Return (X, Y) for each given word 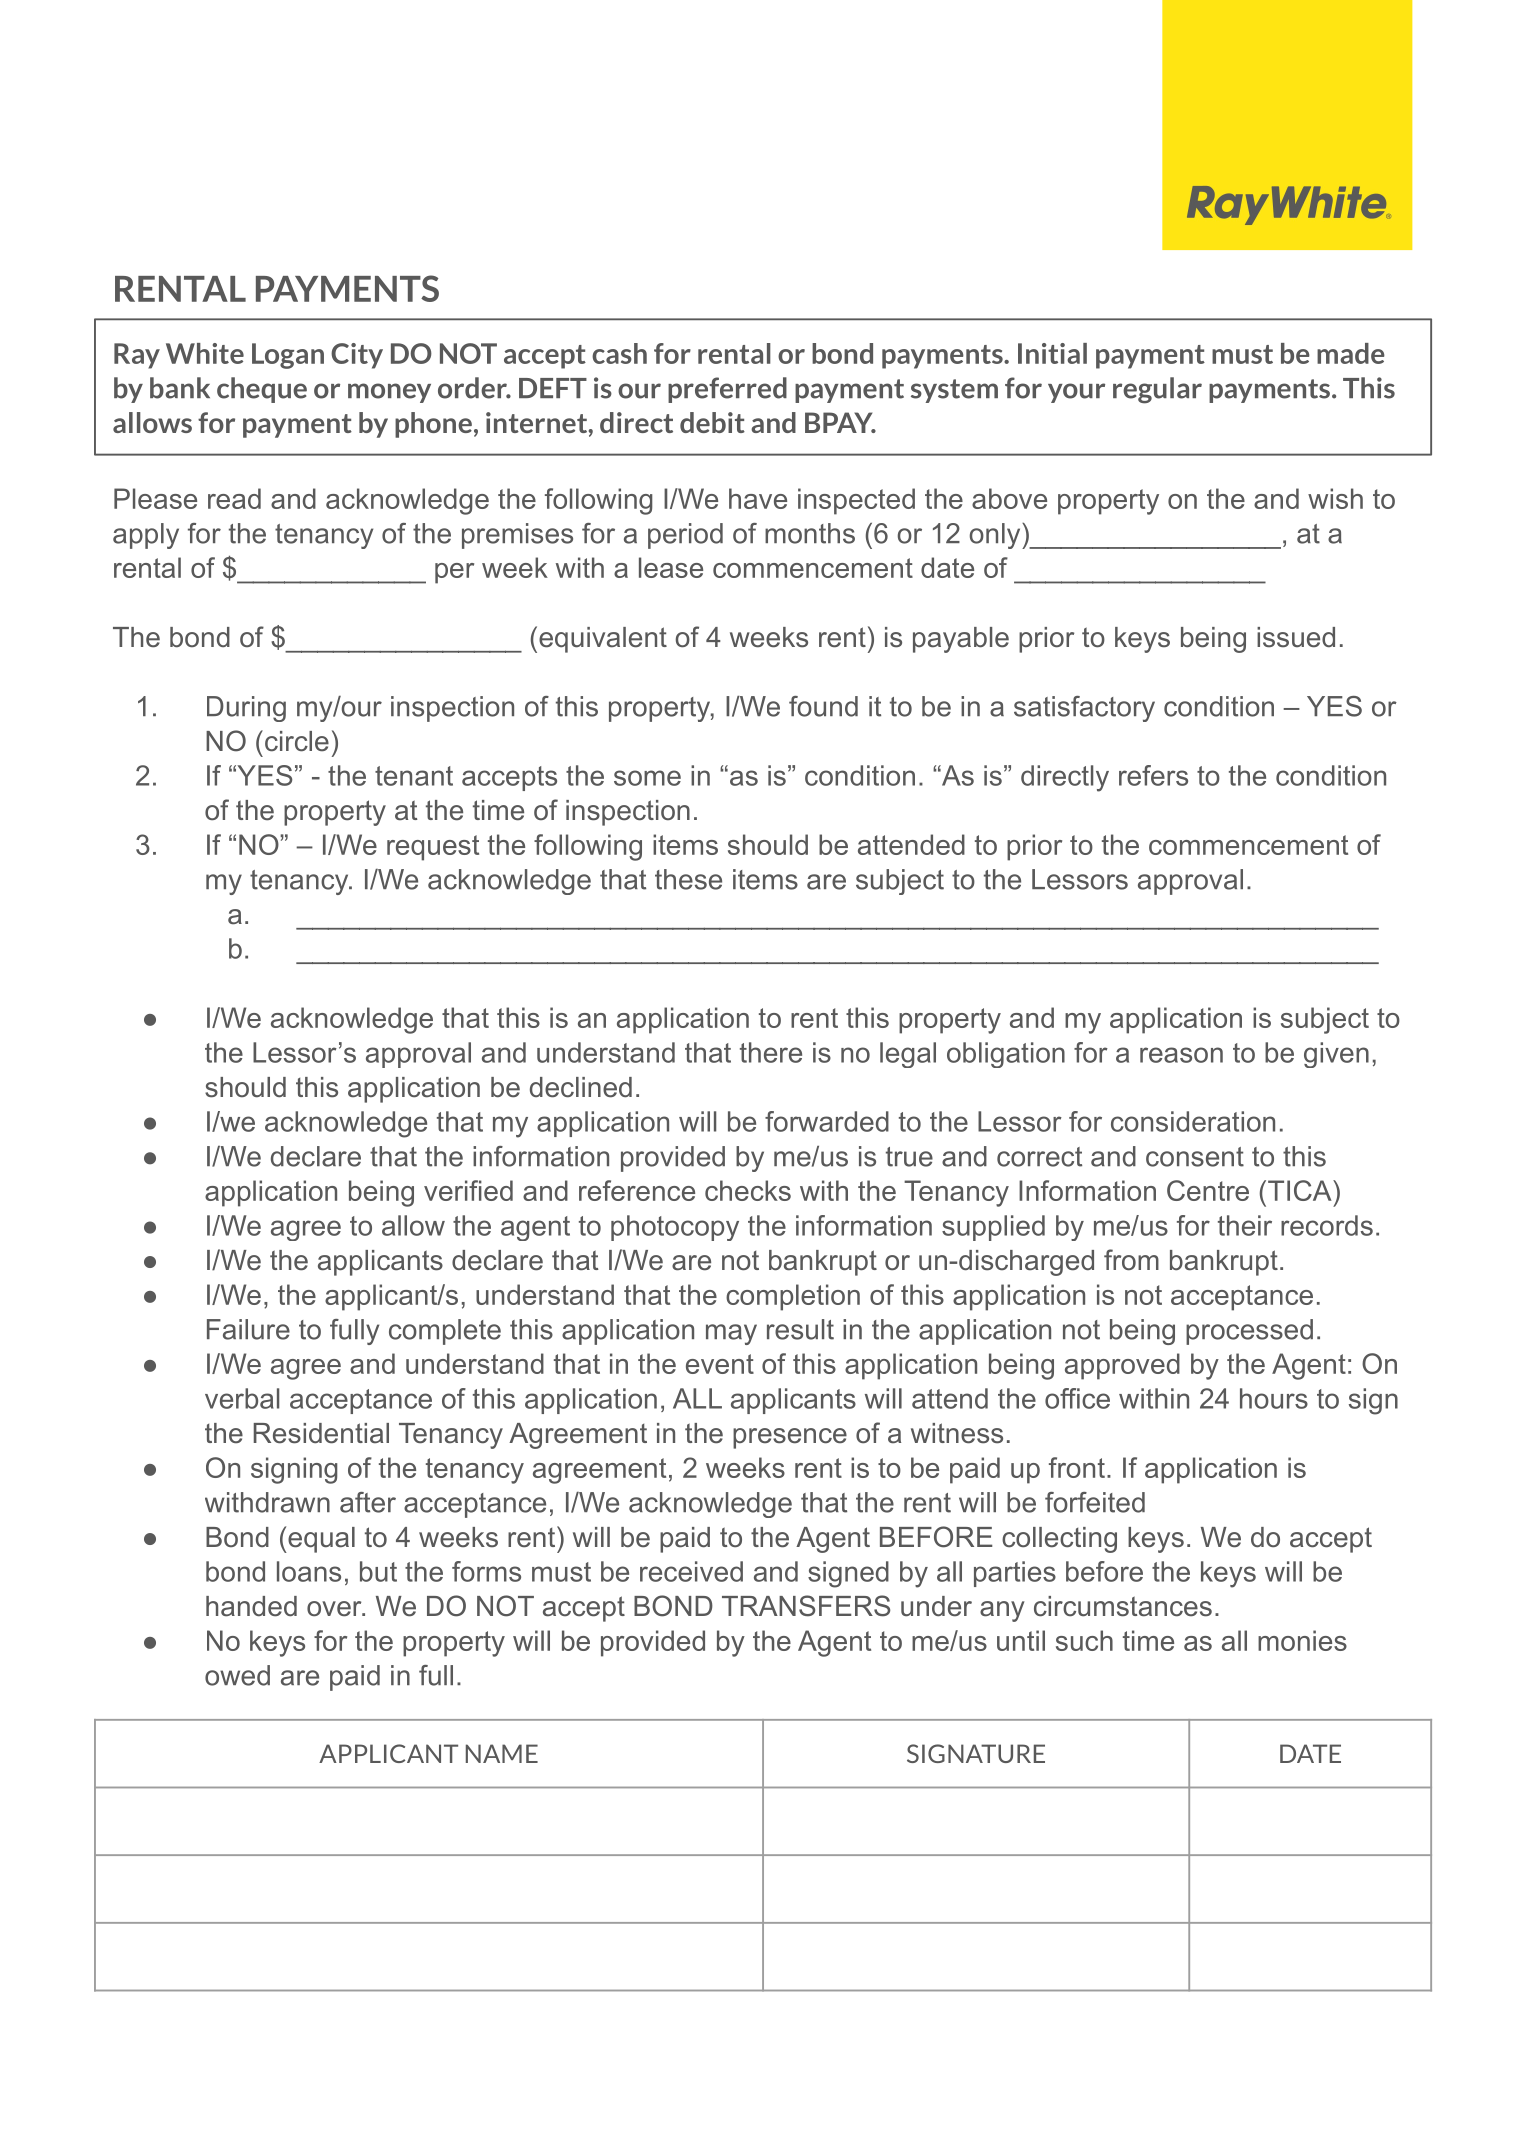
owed (237, 1675)
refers (1153, 775)
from (1131, 1260)
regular (1157, 390)
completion (793, 1297)
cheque (262, 390)
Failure (248, 1329)
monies (1302, 1640)
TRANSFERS (806, 1606)
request (433, 848)
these (688, 879)
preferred (727, 390)
